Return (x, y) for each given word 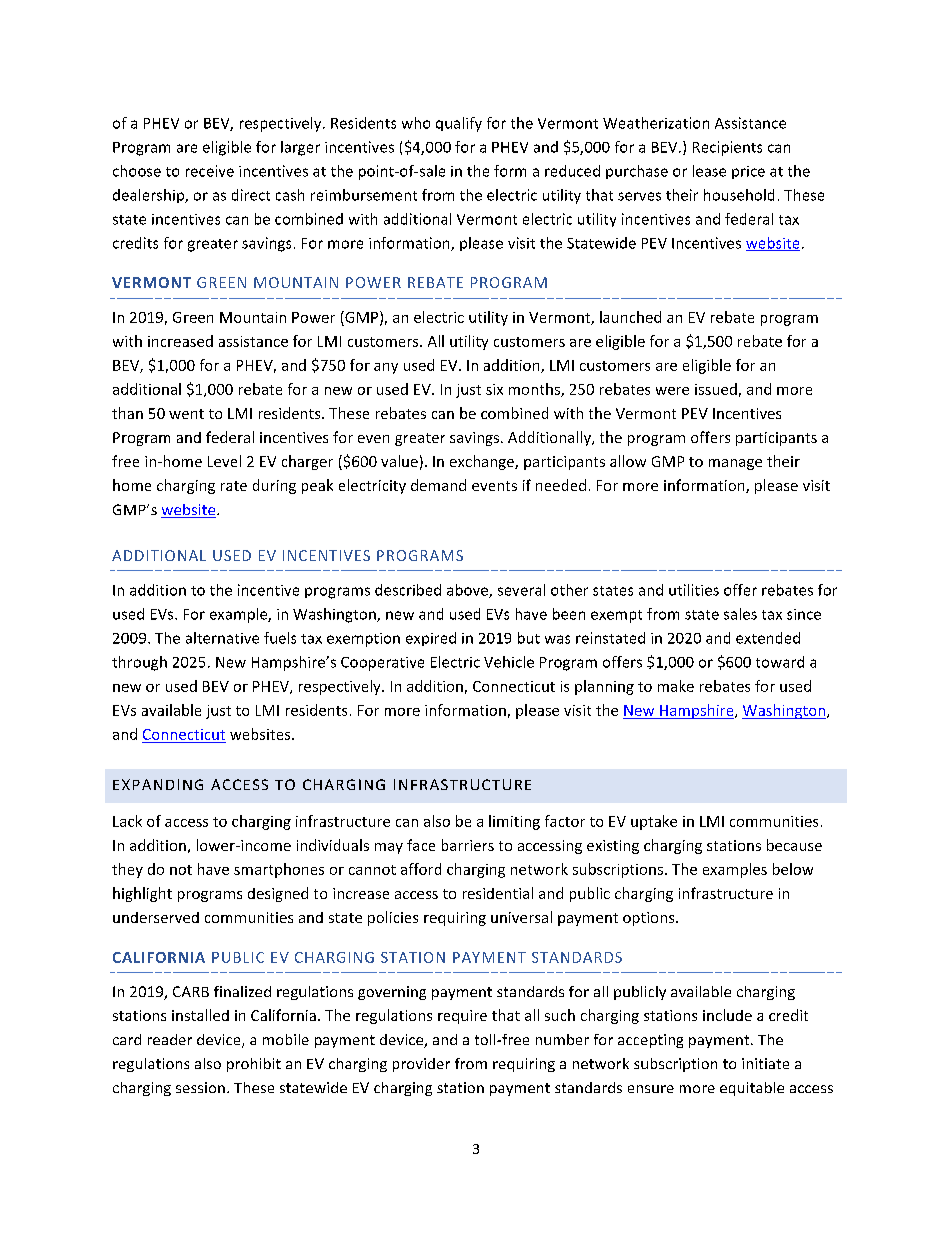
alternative (222, 638)
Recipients (727, 148)
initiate (765, 1063)
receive (210, 171)
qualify (459, 124)
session (200, 1087)
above (468, 591)
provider (421, 1065)
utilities (694, 590)
